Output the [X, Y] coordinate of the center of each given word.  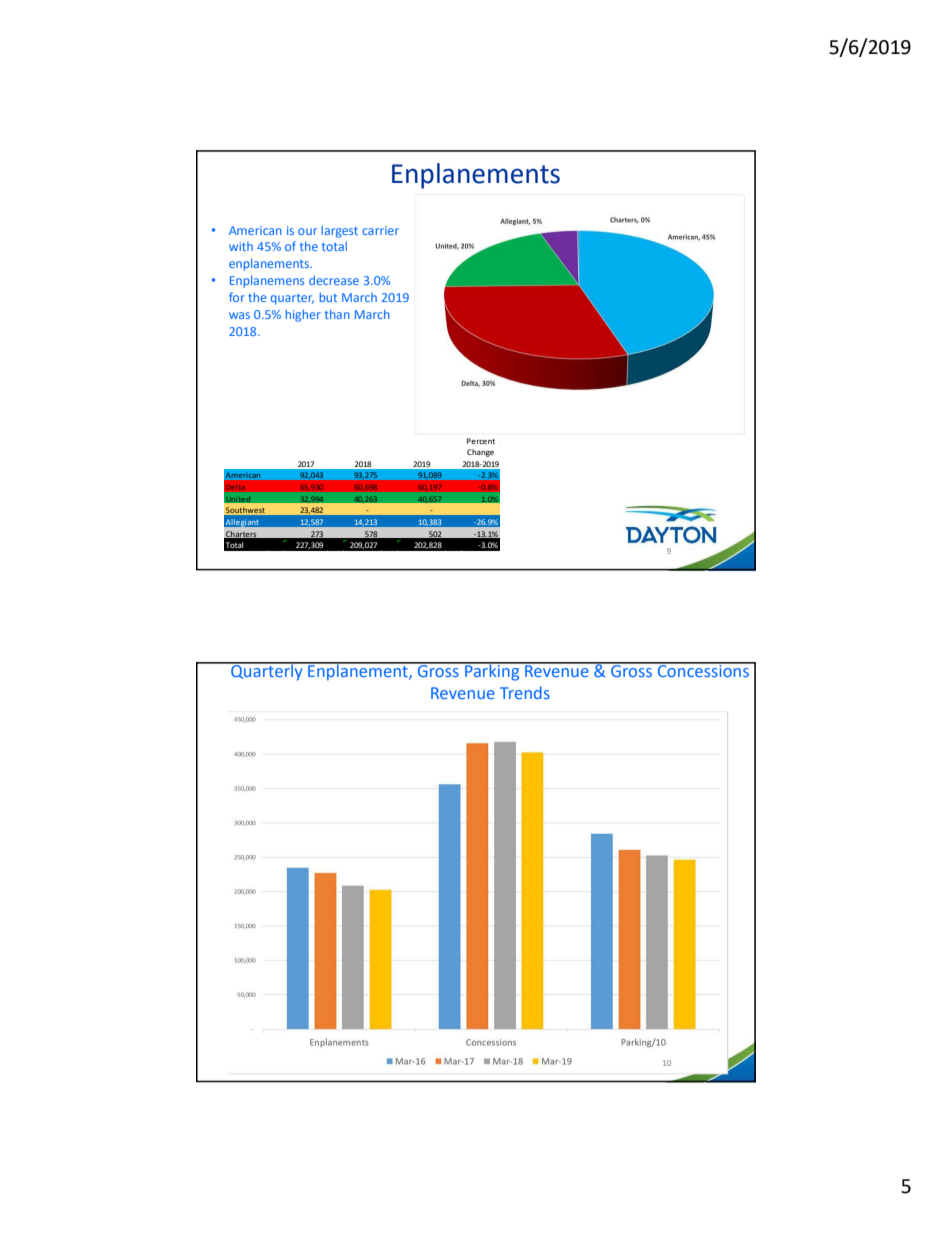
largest [340, 232]
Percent [481, 441]
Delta [236, 487]
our [307, 231]
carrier [380, 230]
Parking [492, 671]
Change [480, 453]
